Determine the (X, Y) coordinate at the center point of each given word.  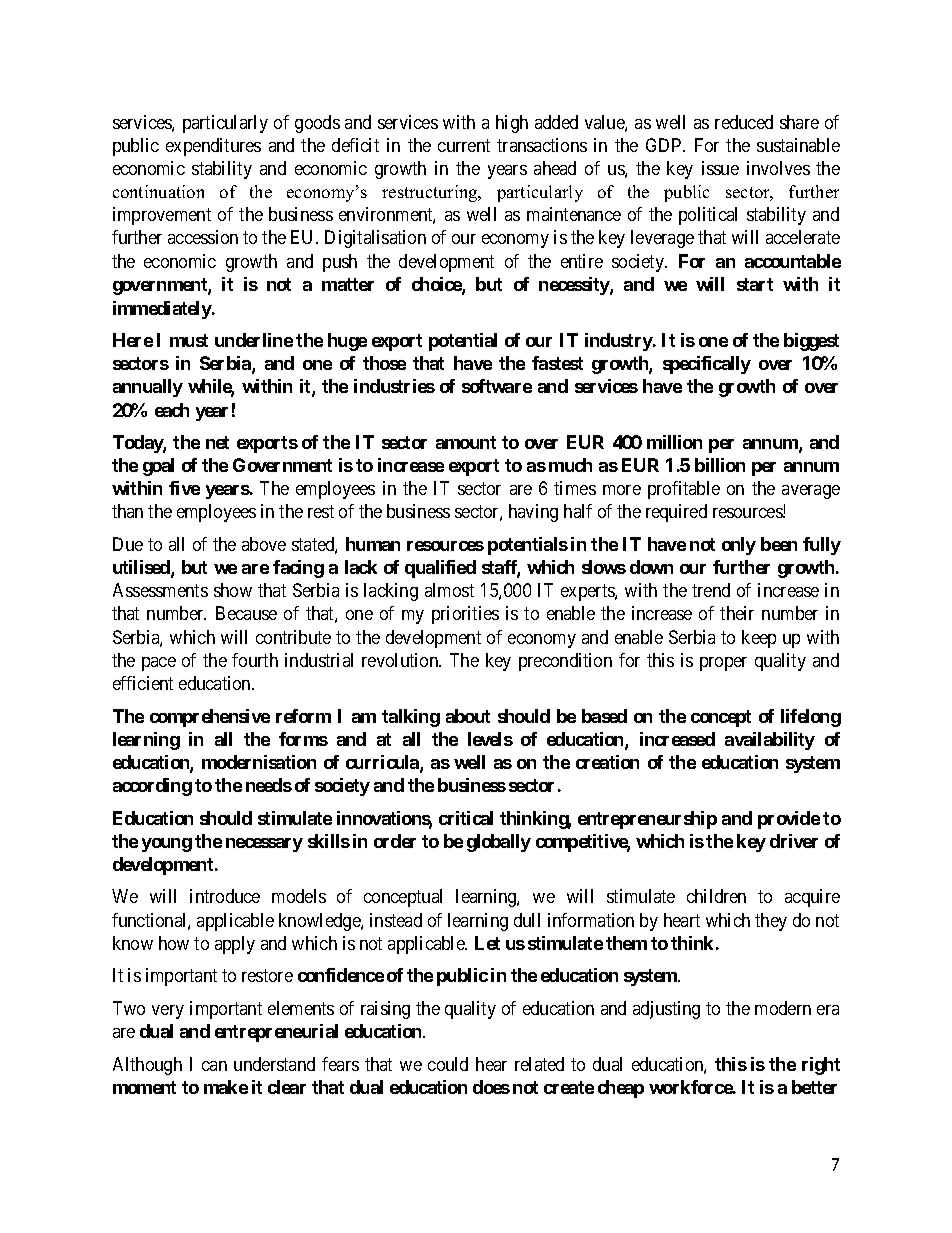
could (448, 1064)
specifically (707, 365)
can (214, 1066)
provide (789, 820)
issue (720, 168)
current (464, 145)
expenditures (213, 147)
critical (466, 818)
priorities (465, 615)
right (821, 1066)
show (233, 590)
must (189, 340)
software (497, 386)
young (167, 845)
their (737, 613)
